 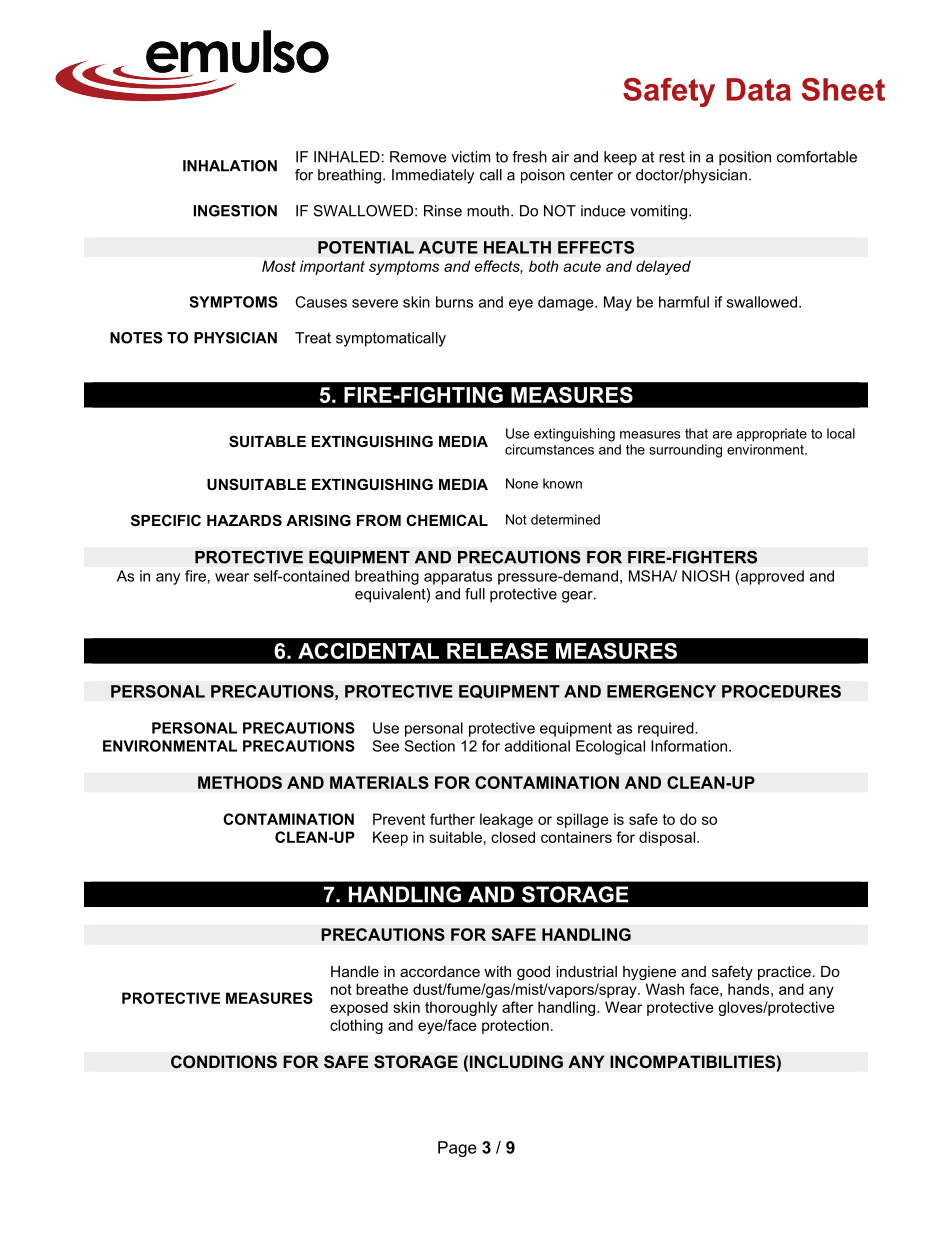 I want to click on INHALATION, so click(x=230, y=166).
